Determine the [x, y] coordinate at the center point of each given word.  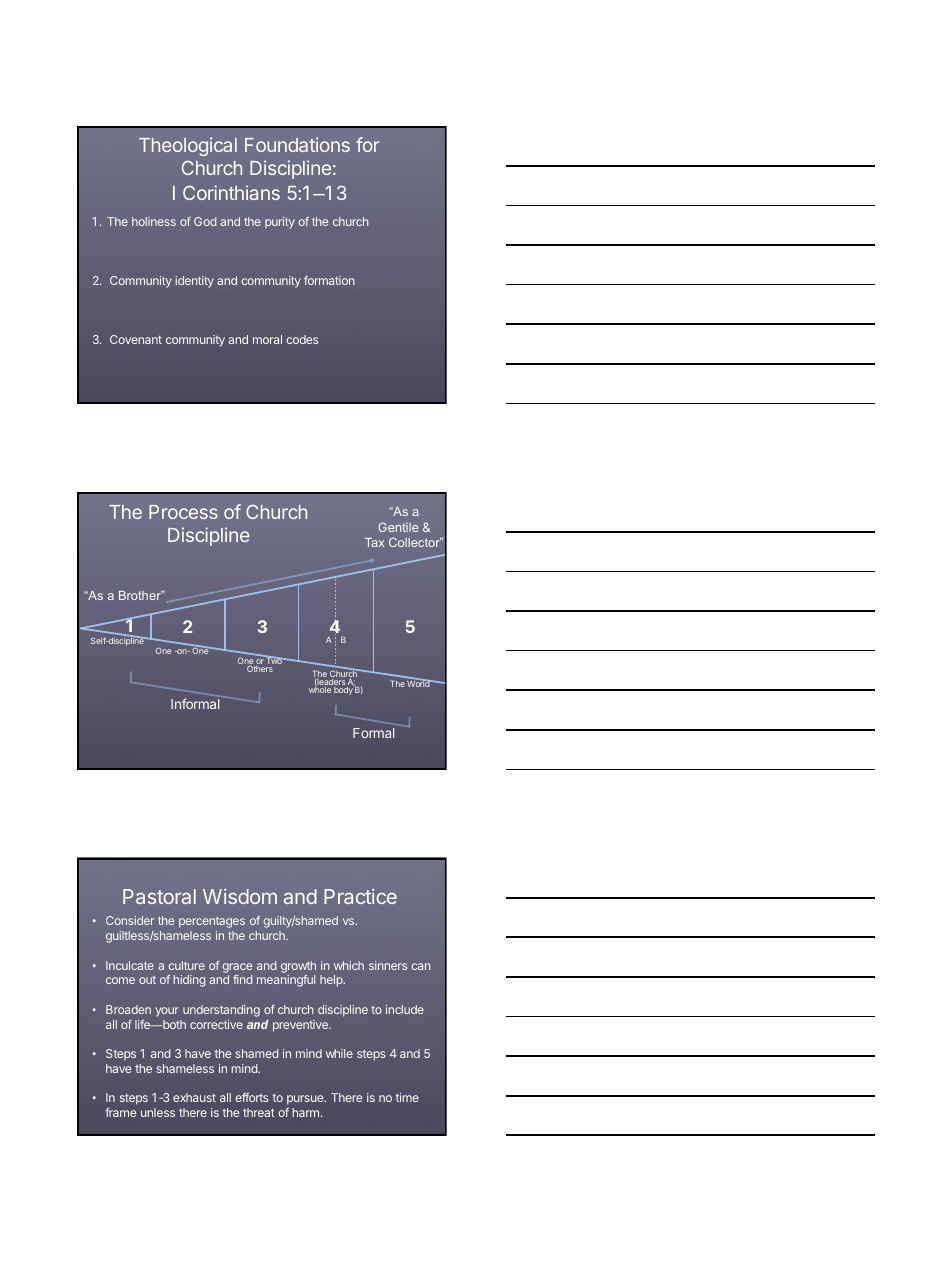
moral [267, 339]
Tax [374, 542]
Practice [360, 896]
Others [260, 668]
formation [329, 280]
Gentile [398, 527]
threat [259, 1112]
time [407, 1097]
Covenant [136, 339]
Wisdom [240, 896]
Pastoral [159, 896]
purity [280, 223]
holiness [154, 221]
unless [158, 1112]
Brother [141, 595]
